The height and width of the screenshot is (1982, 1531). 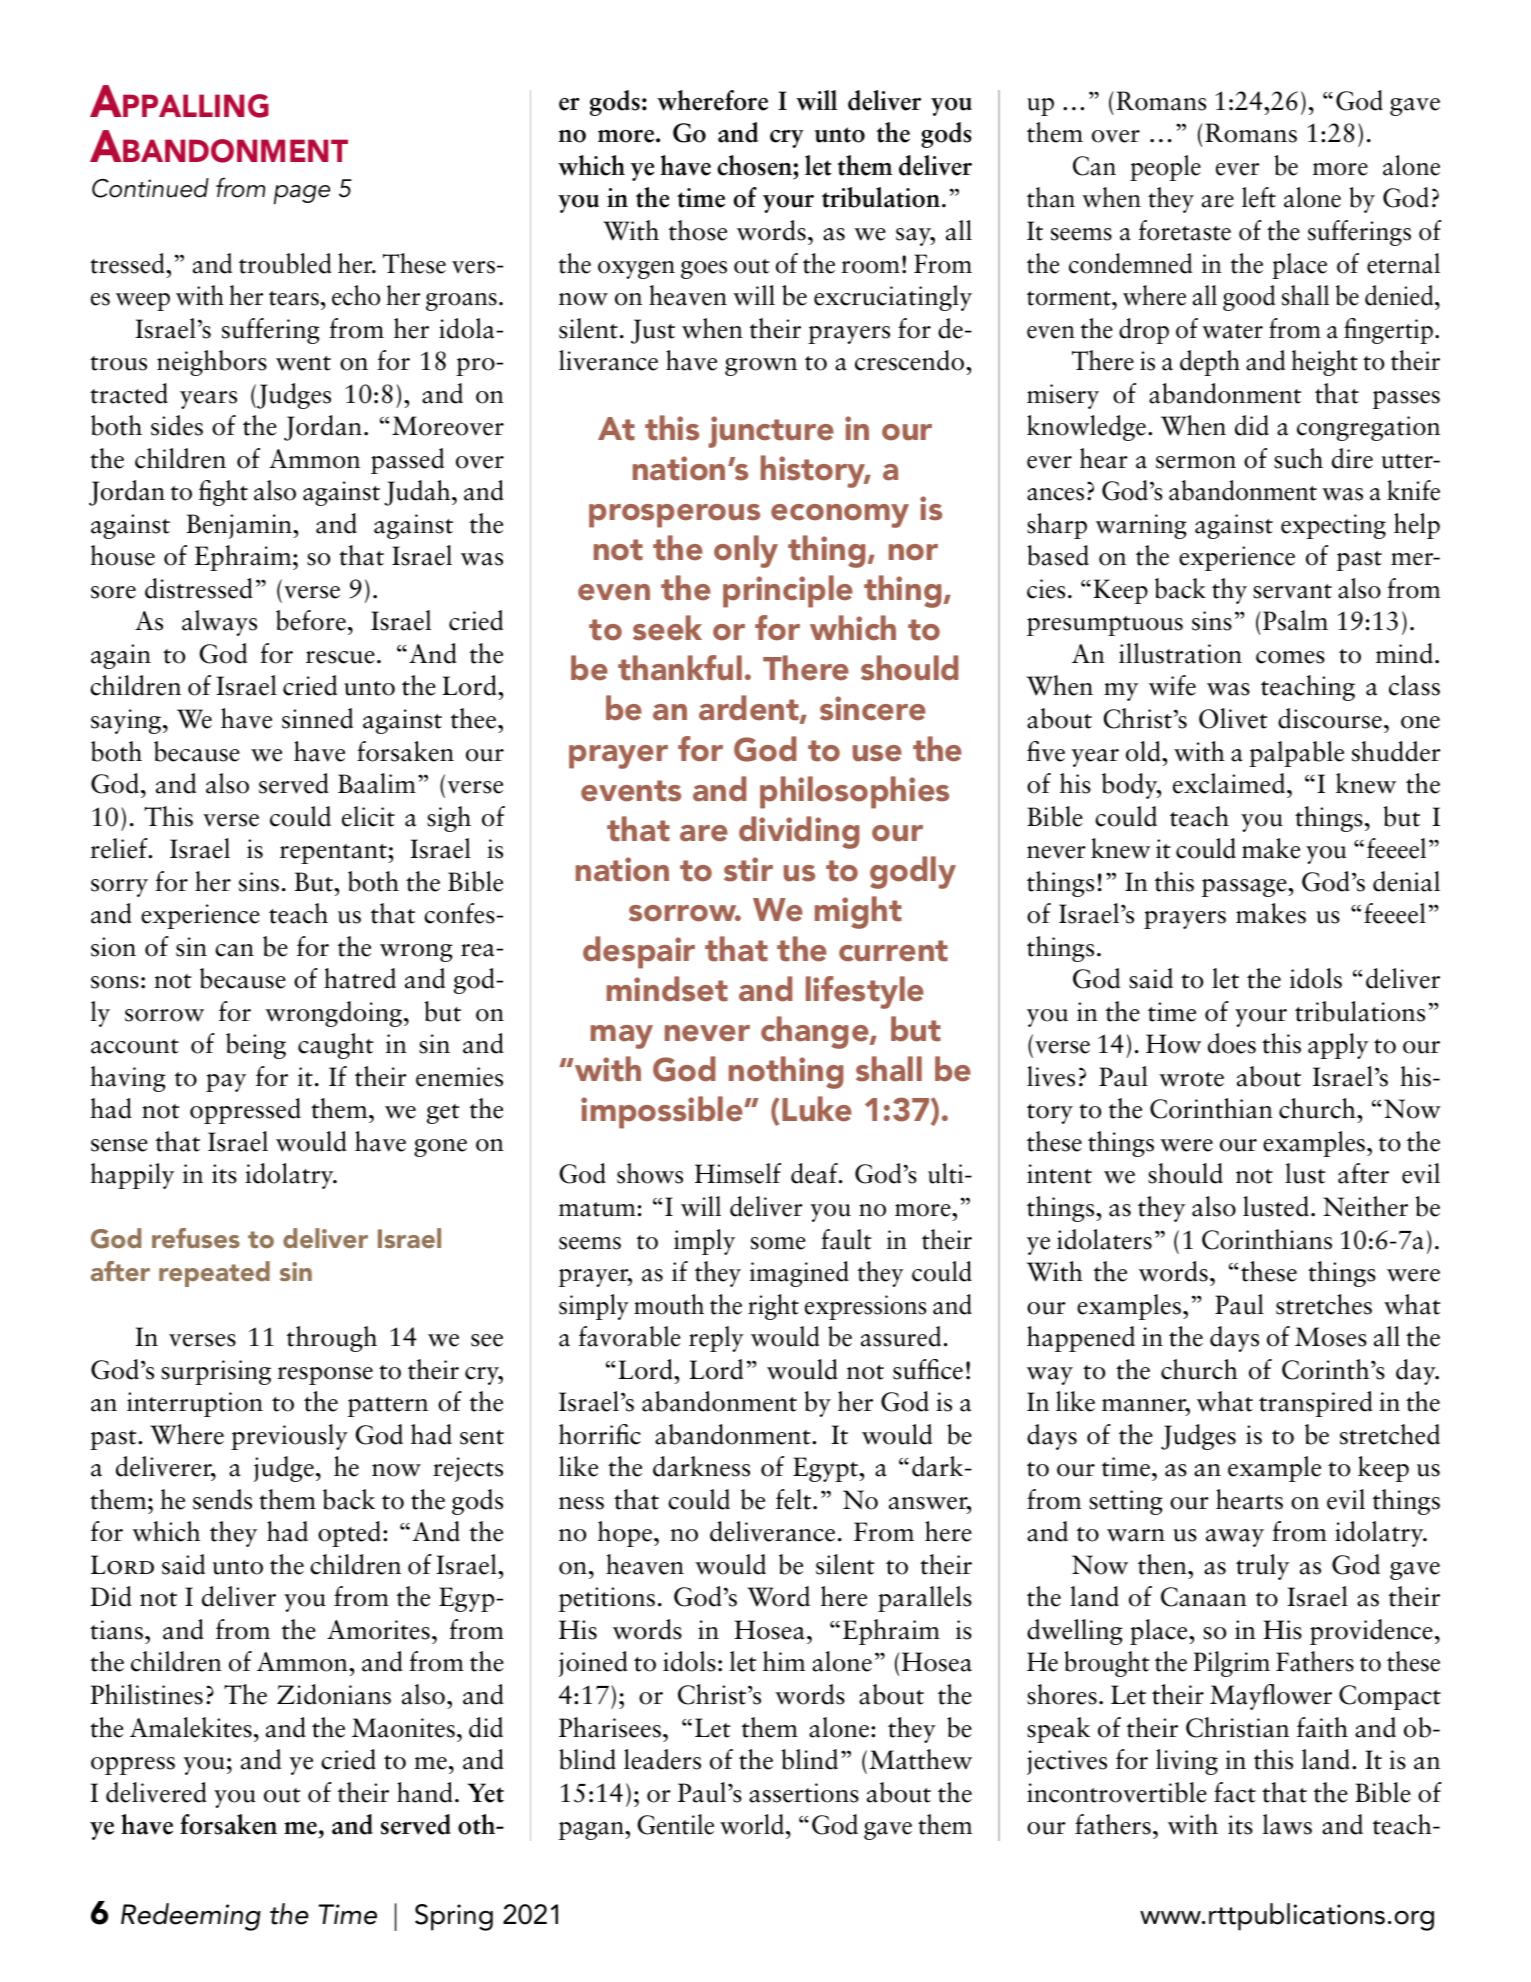 I want to click on being, so click(x=256, y=1046).
